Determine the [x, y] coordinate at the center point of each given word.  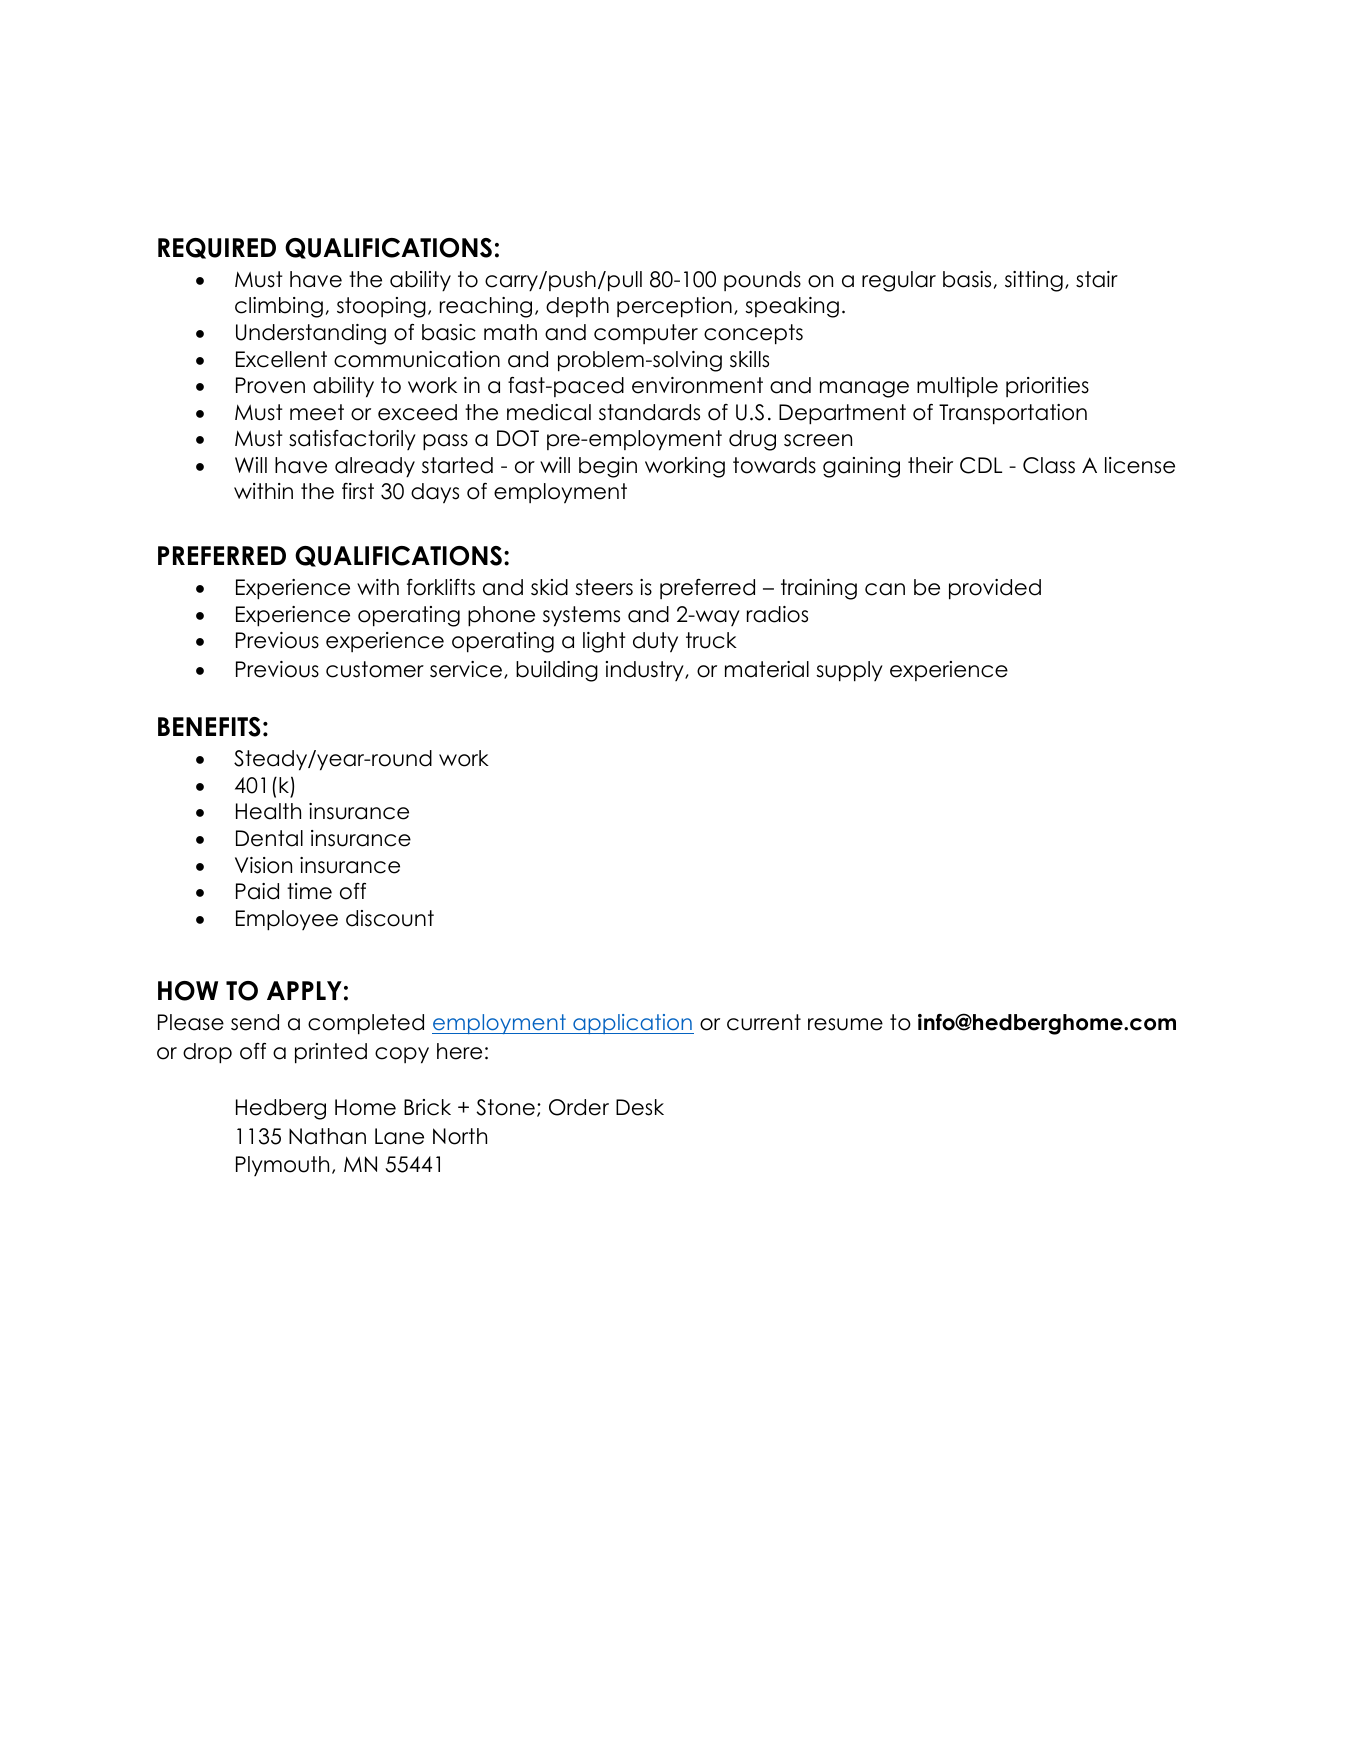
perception [674, 307]
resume [845, 1024]
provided [995, 589]
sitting [1034, 281]
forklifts [441, 587]
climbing [279, 307]
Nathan [327, 1136]
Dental [269, 838]
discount [390, 918]
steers [604, 587]
